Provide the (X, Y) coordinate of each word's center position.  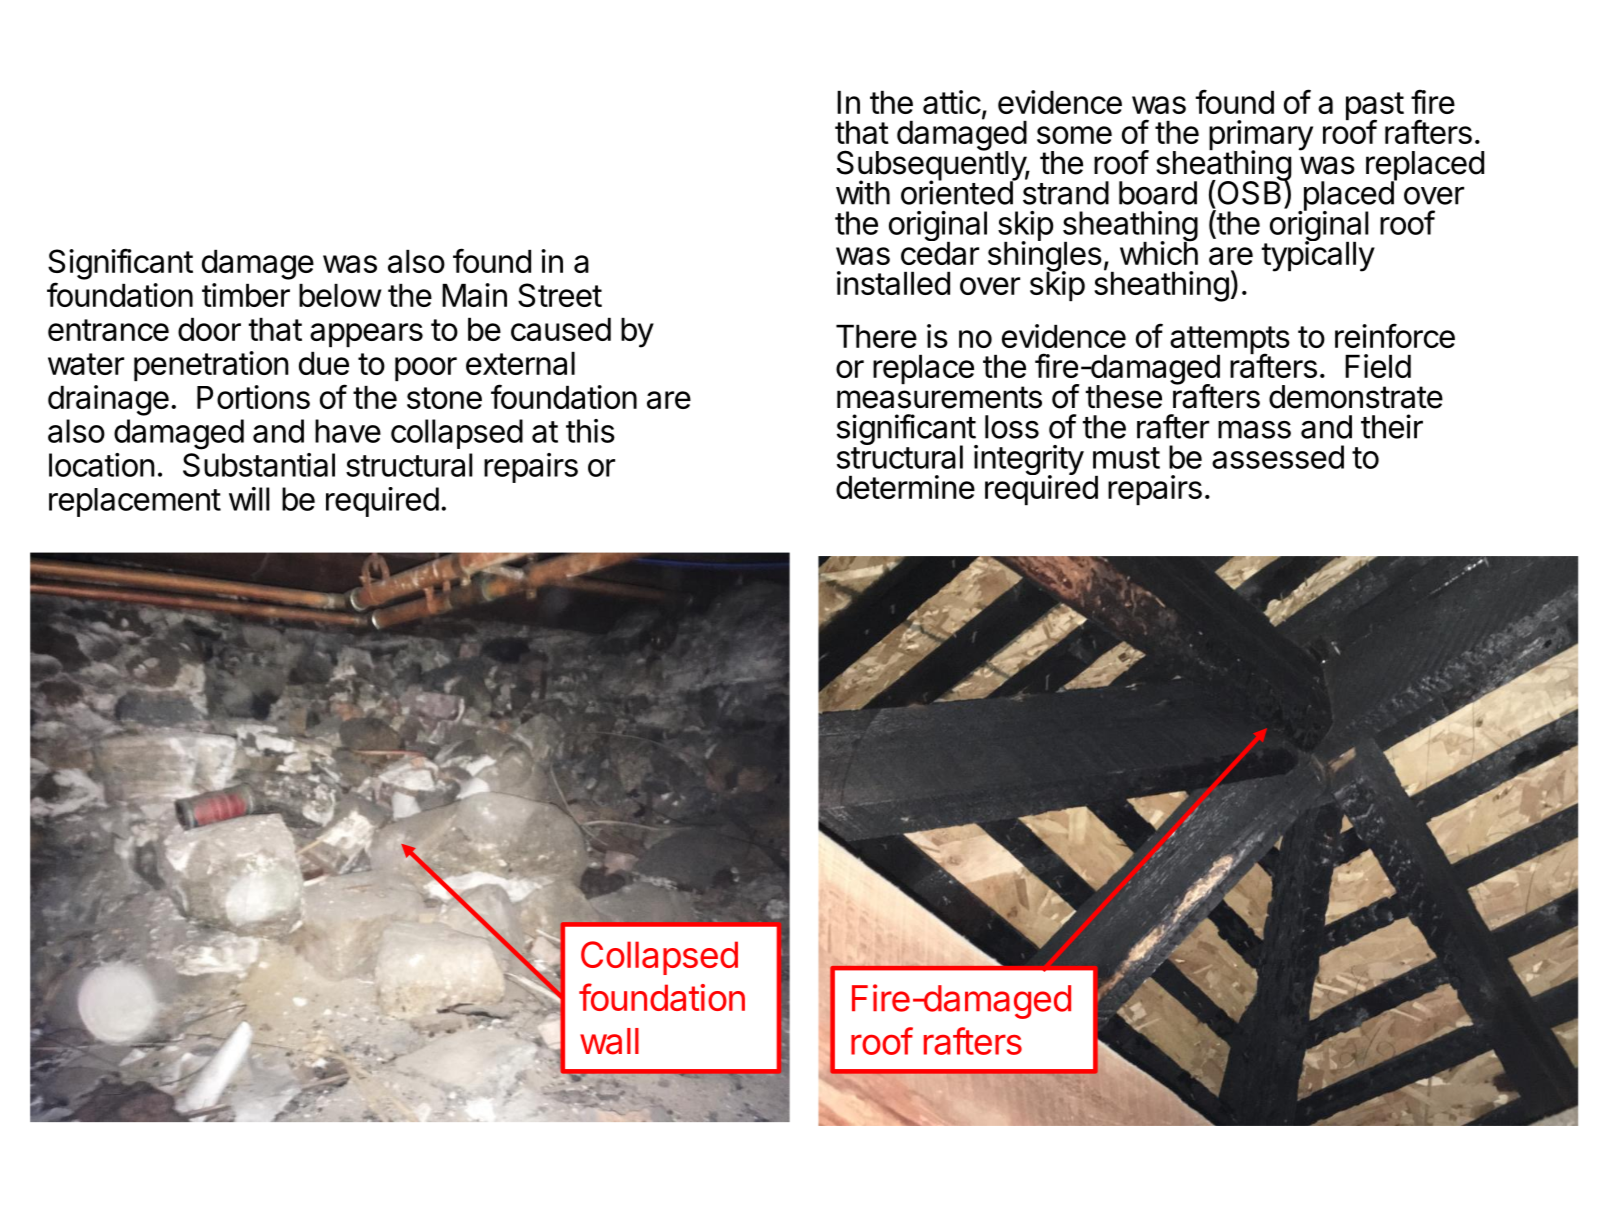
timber (246, 295)
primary (1261, 136)
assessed (1278, 457)
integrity (1029, 461)
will (249, 499)
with (863, 192)
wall (609, 1041)
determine (905, 487)
